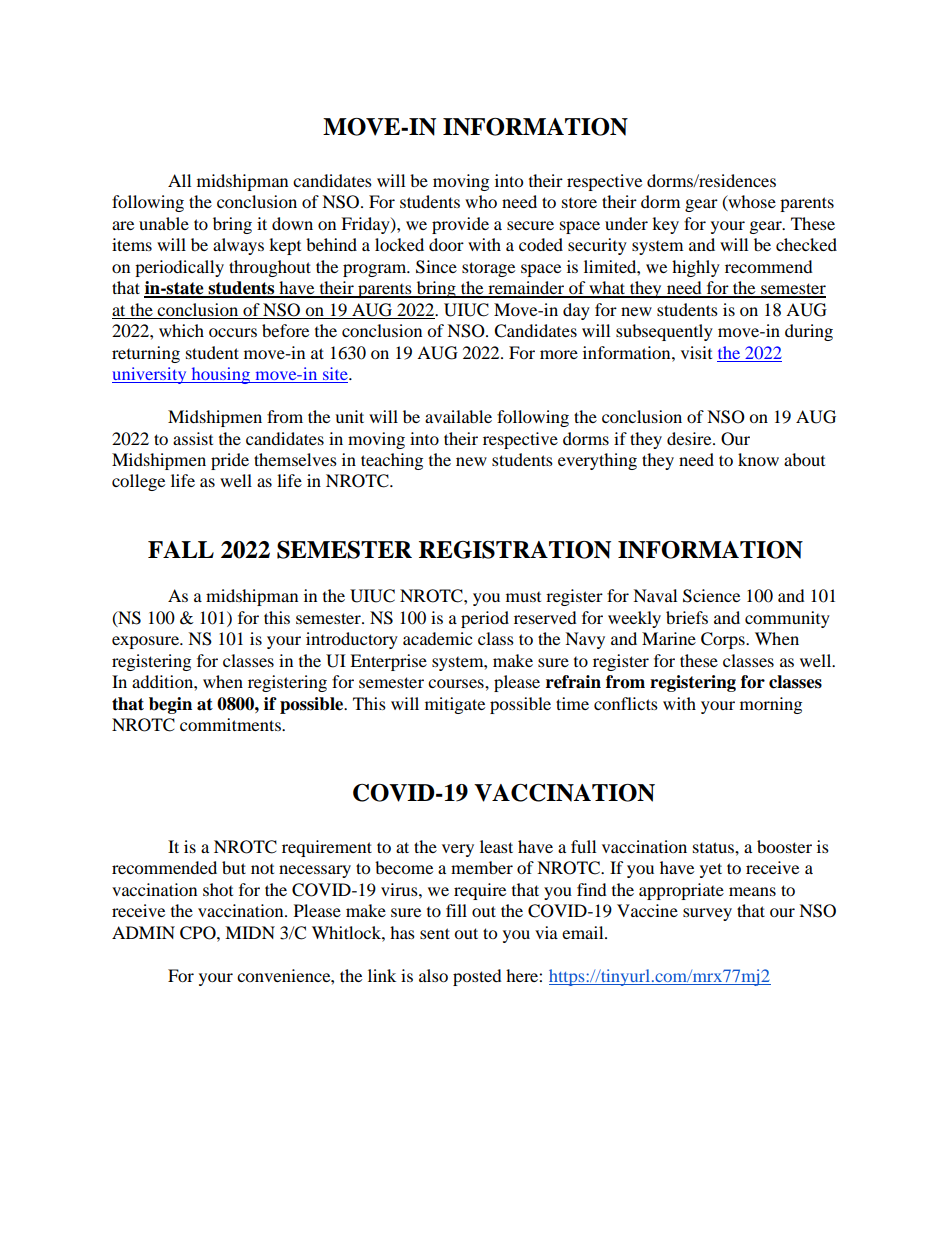 The image size is (952, 1233). Describe the element at coordinates (199, 933) in the document. I see `CPO` at that location.
